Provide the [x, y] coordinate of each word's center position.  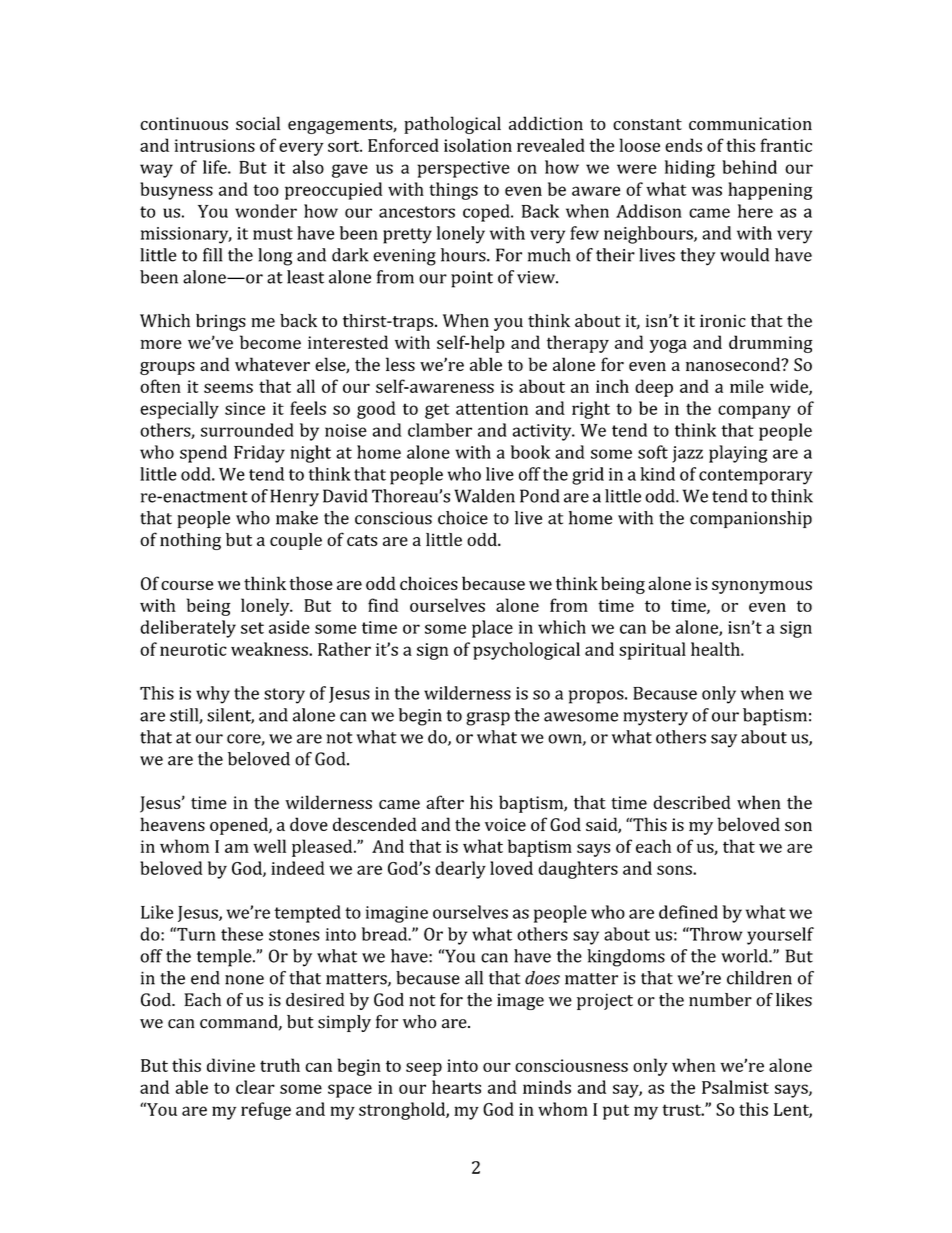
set [252, 628]
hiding [690, 169]
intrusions [214, 145]
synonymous [762, 587]
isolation [478, 145]
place [492, 629]
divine [231, 1065]
